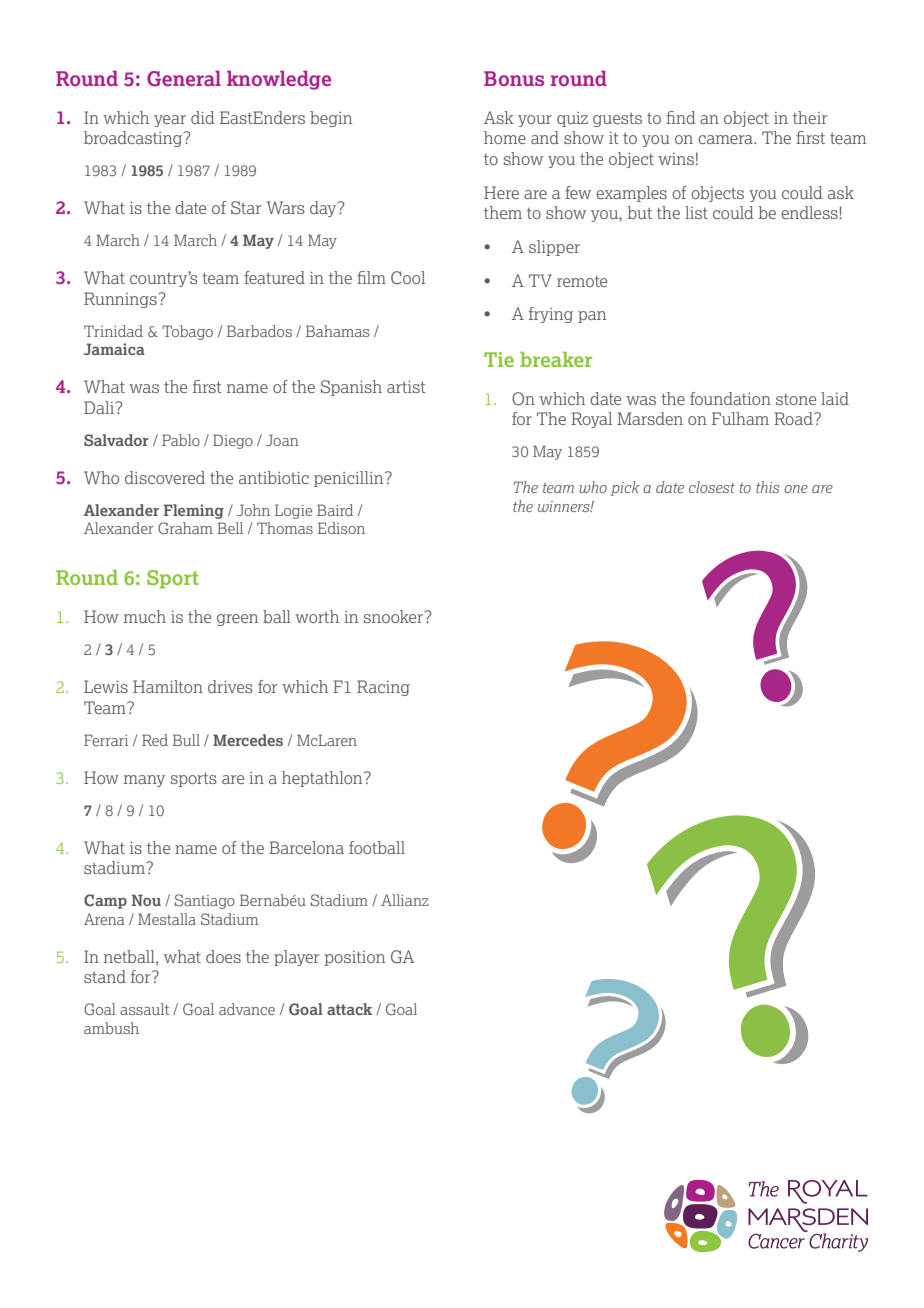 This screenshot has height=1308, width=924. What do you see at coordinates (383, 688) in the screenshot?
I see `Racing` at bounding box center [383, 688].
